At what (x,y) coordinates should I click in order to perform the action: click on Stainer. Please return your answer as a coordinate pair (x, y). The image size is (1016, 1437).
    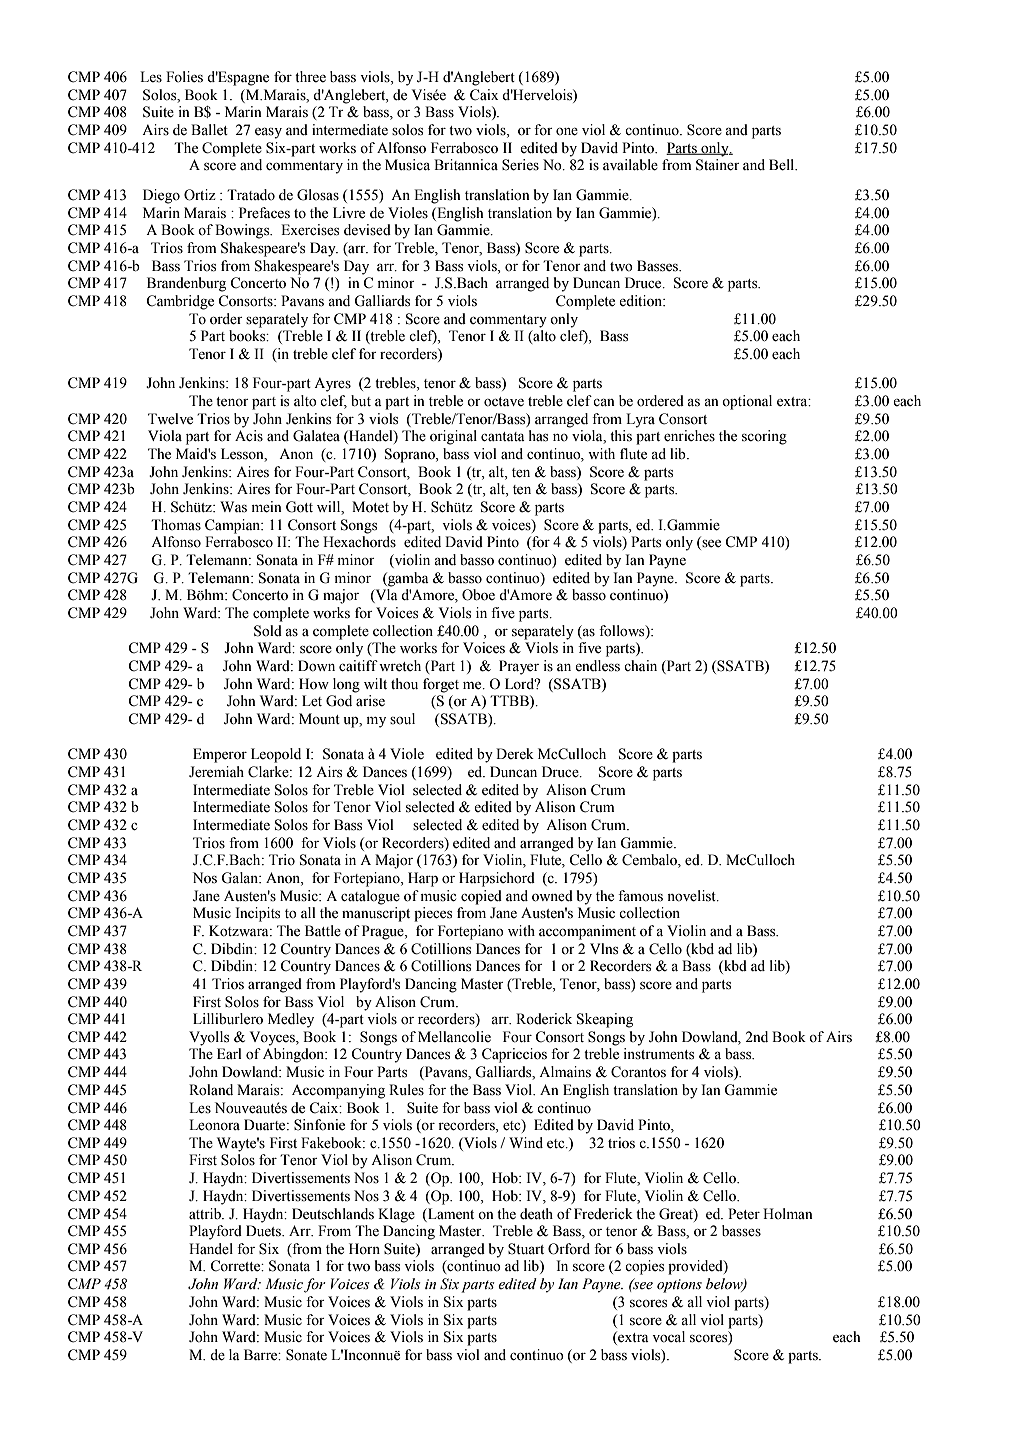
    Looking at the image, I should click on (718, 165).
